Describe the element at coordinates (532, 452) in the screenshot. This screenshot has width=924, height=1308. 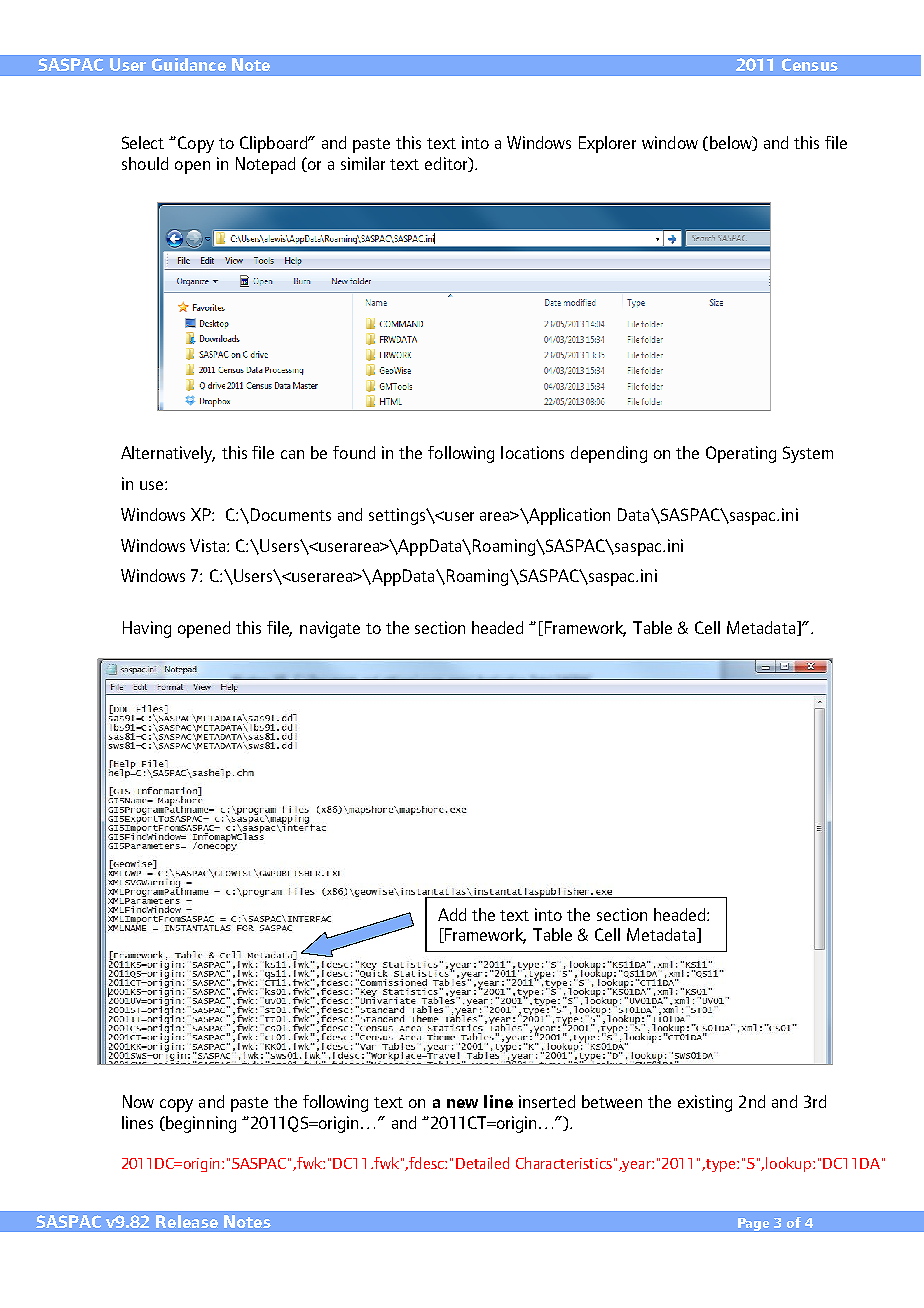
I see `locations` at that location.
